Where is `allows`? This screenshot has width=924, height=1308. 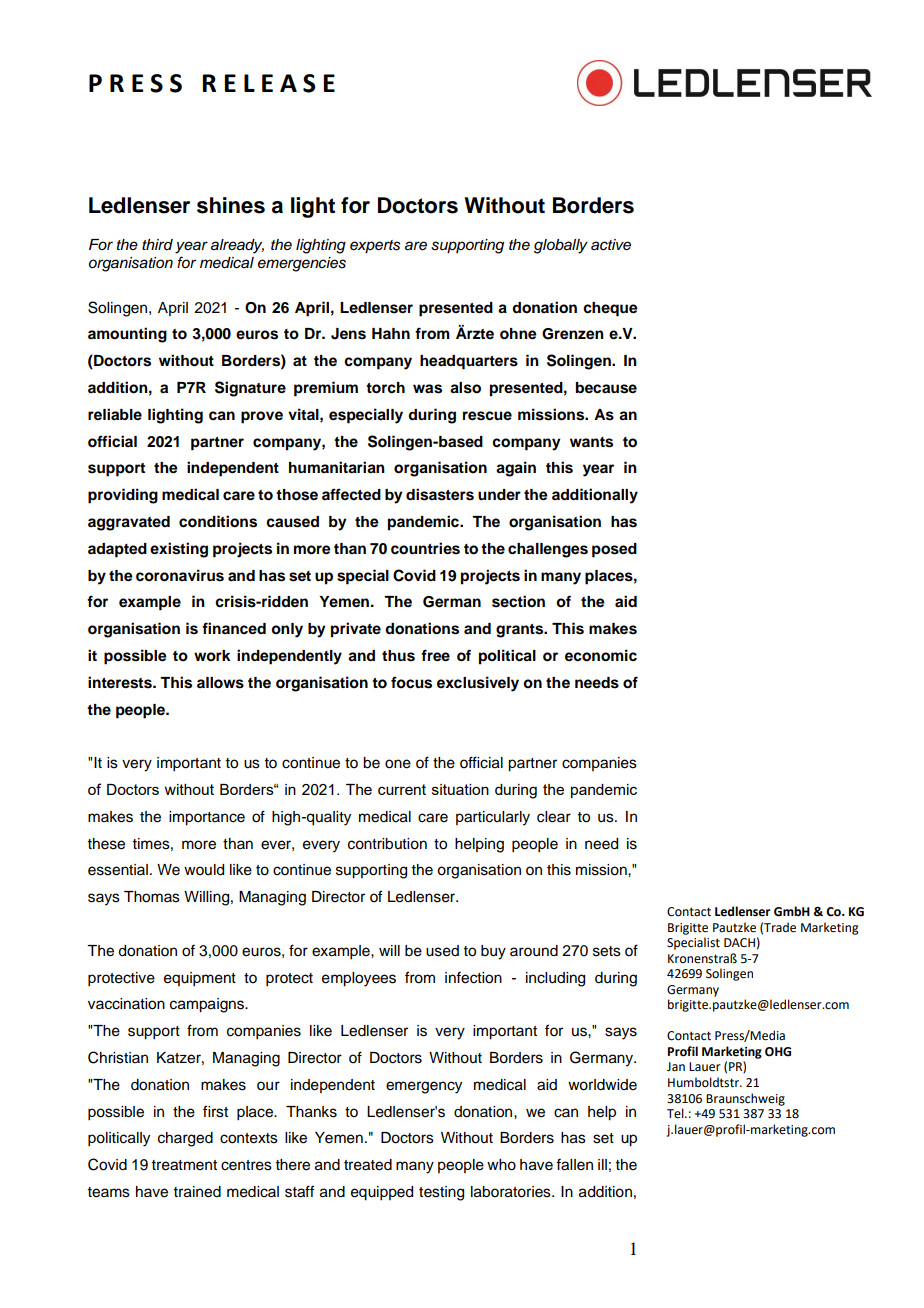 allows is located at coordinates (220, 683).
